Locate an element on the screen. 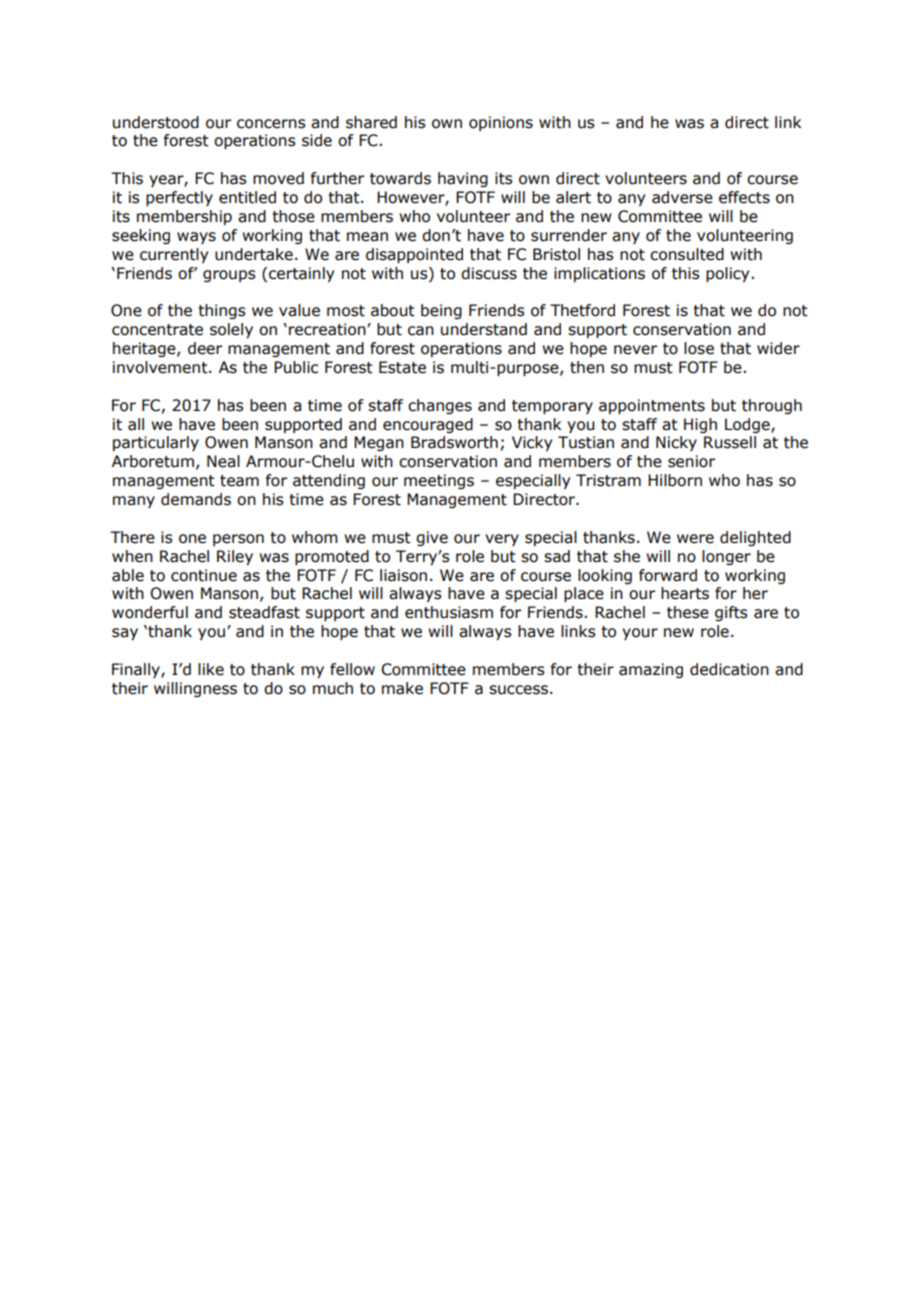 Image resolution: width=924 pixels, height=1308 pixels. person is located at coordinates (238, 540).
